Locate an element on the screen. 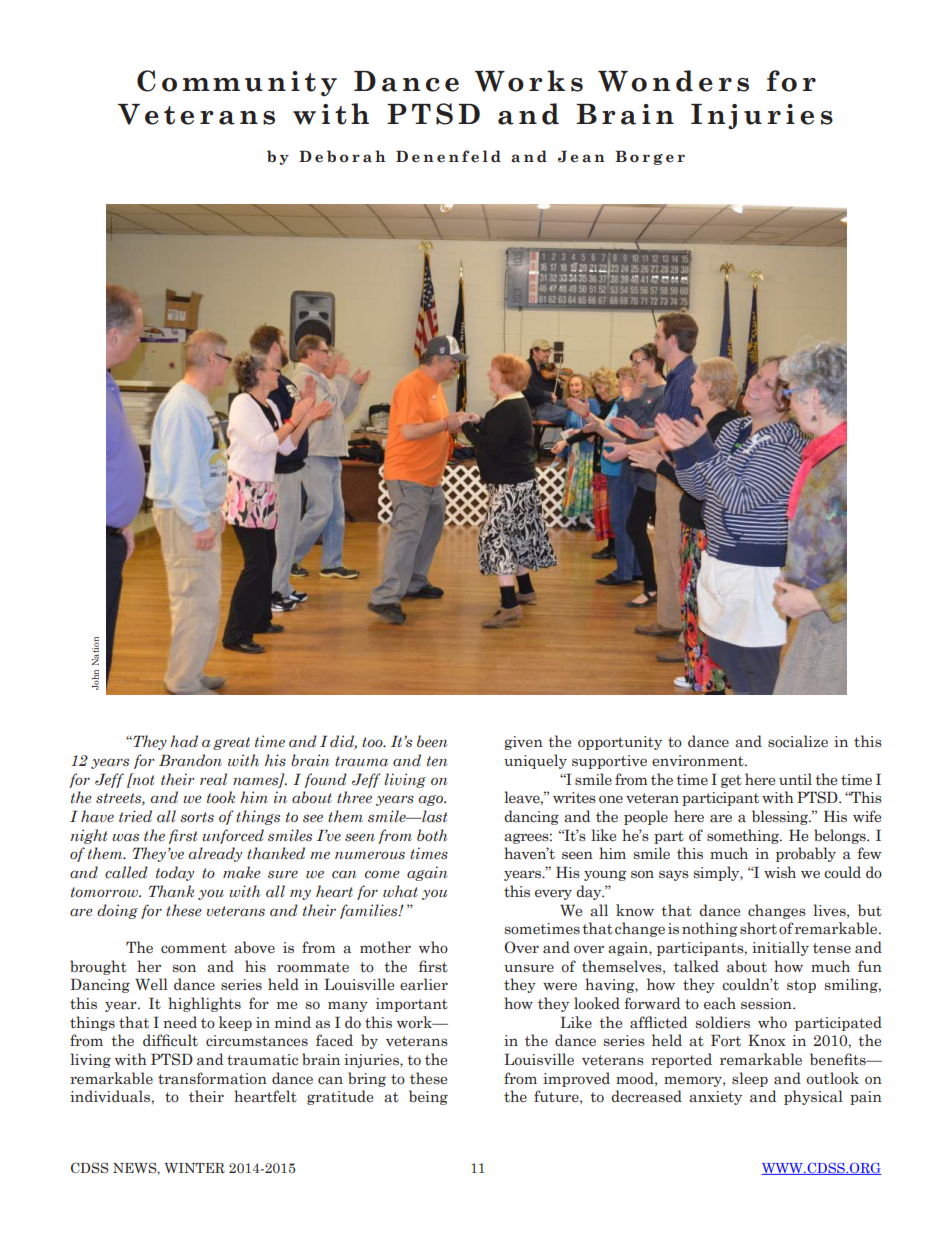 The image size is (952, 1233). Community is located at coordinates (237, 83).
